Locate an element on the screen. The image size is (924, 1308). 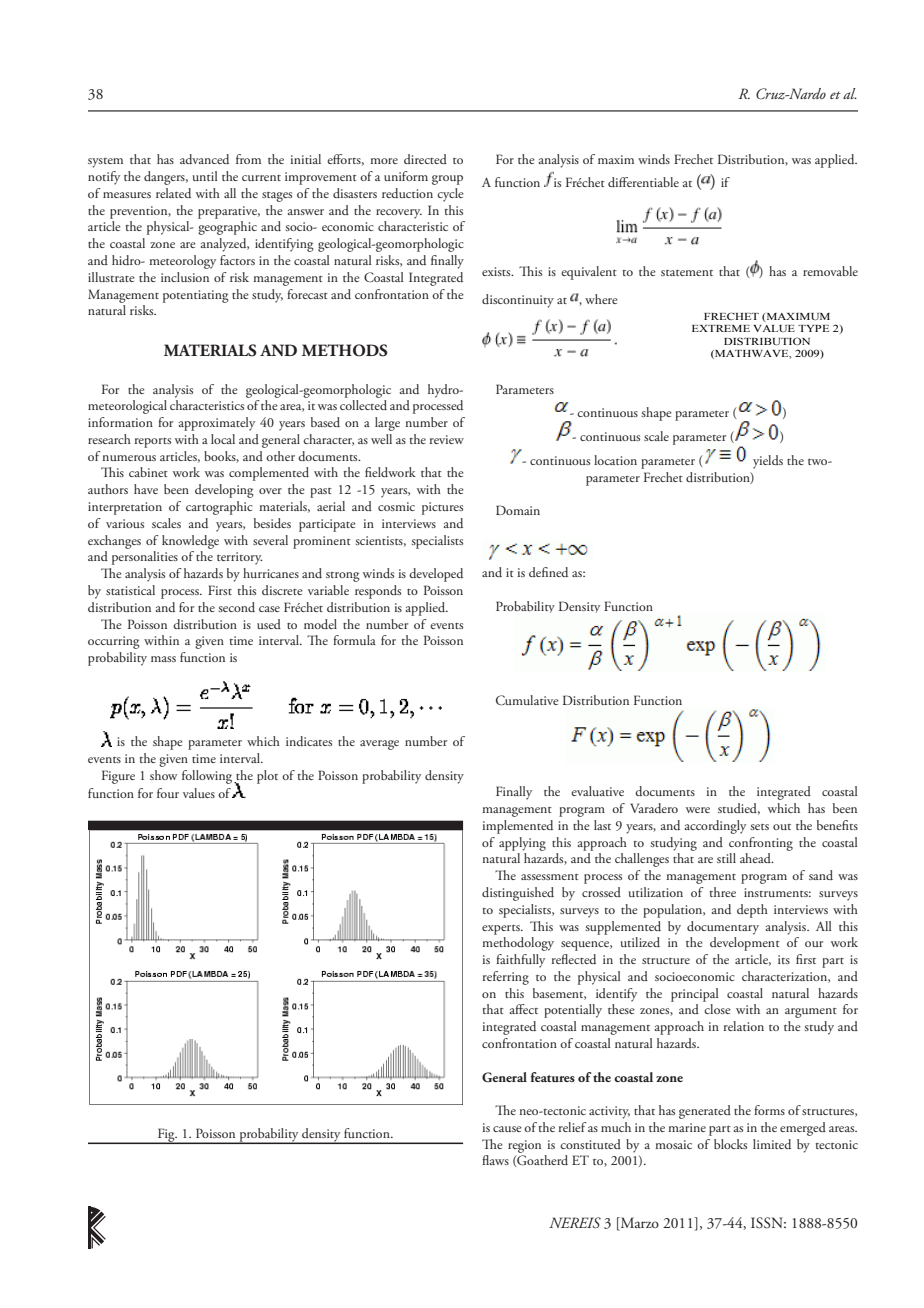
cycle is located at coordinates (450, 195).
